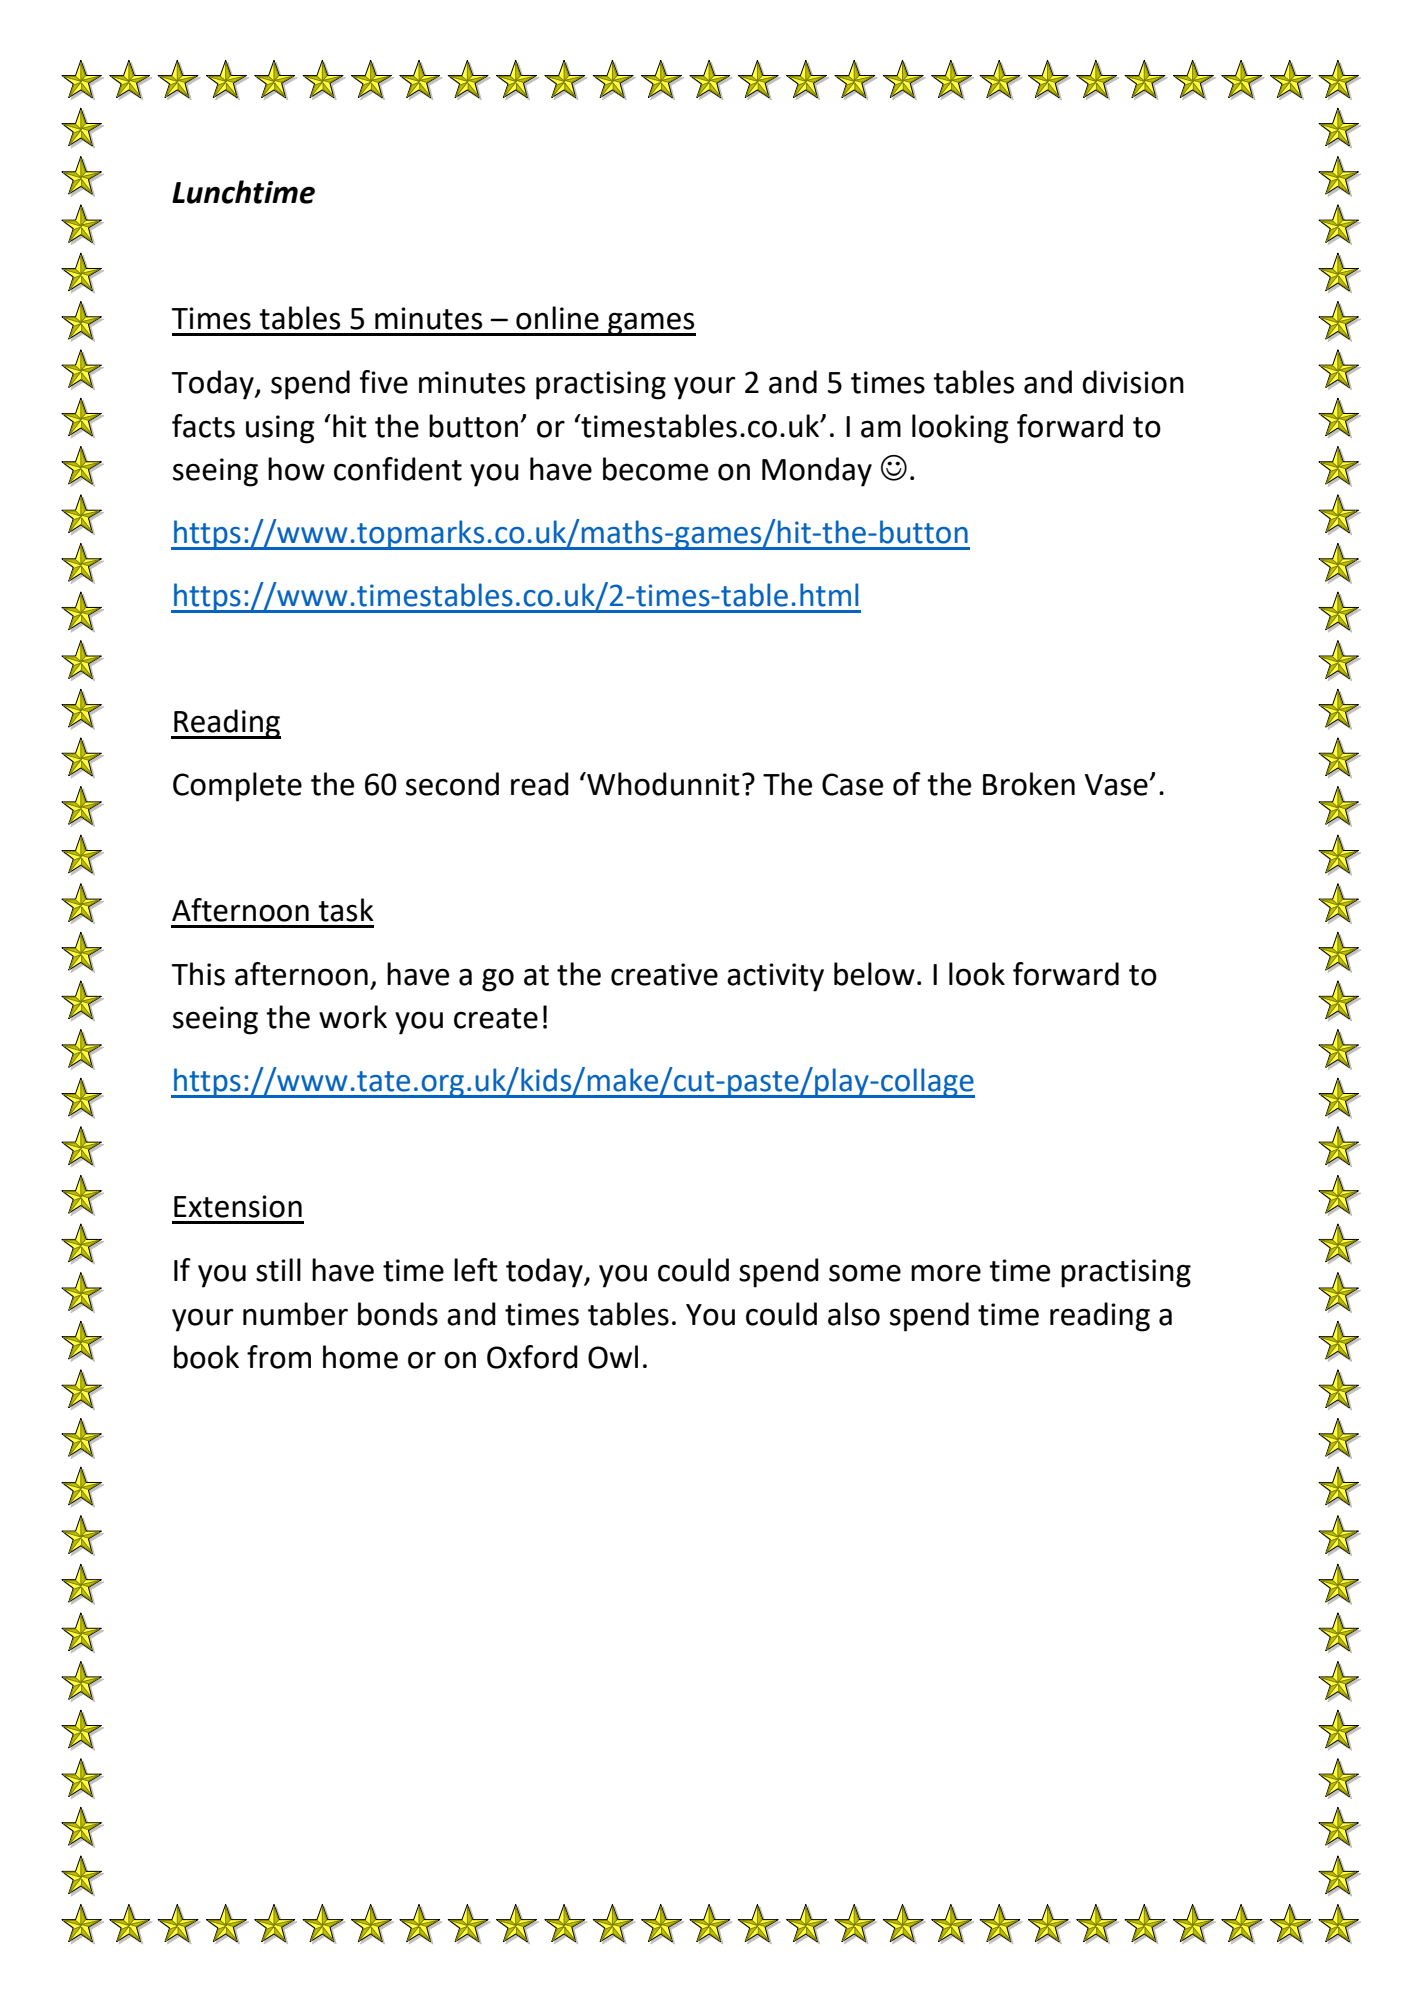 The height and width of the screenshot is (2006, 1419). I want to click on Whodunnit, so click(662, 784).
